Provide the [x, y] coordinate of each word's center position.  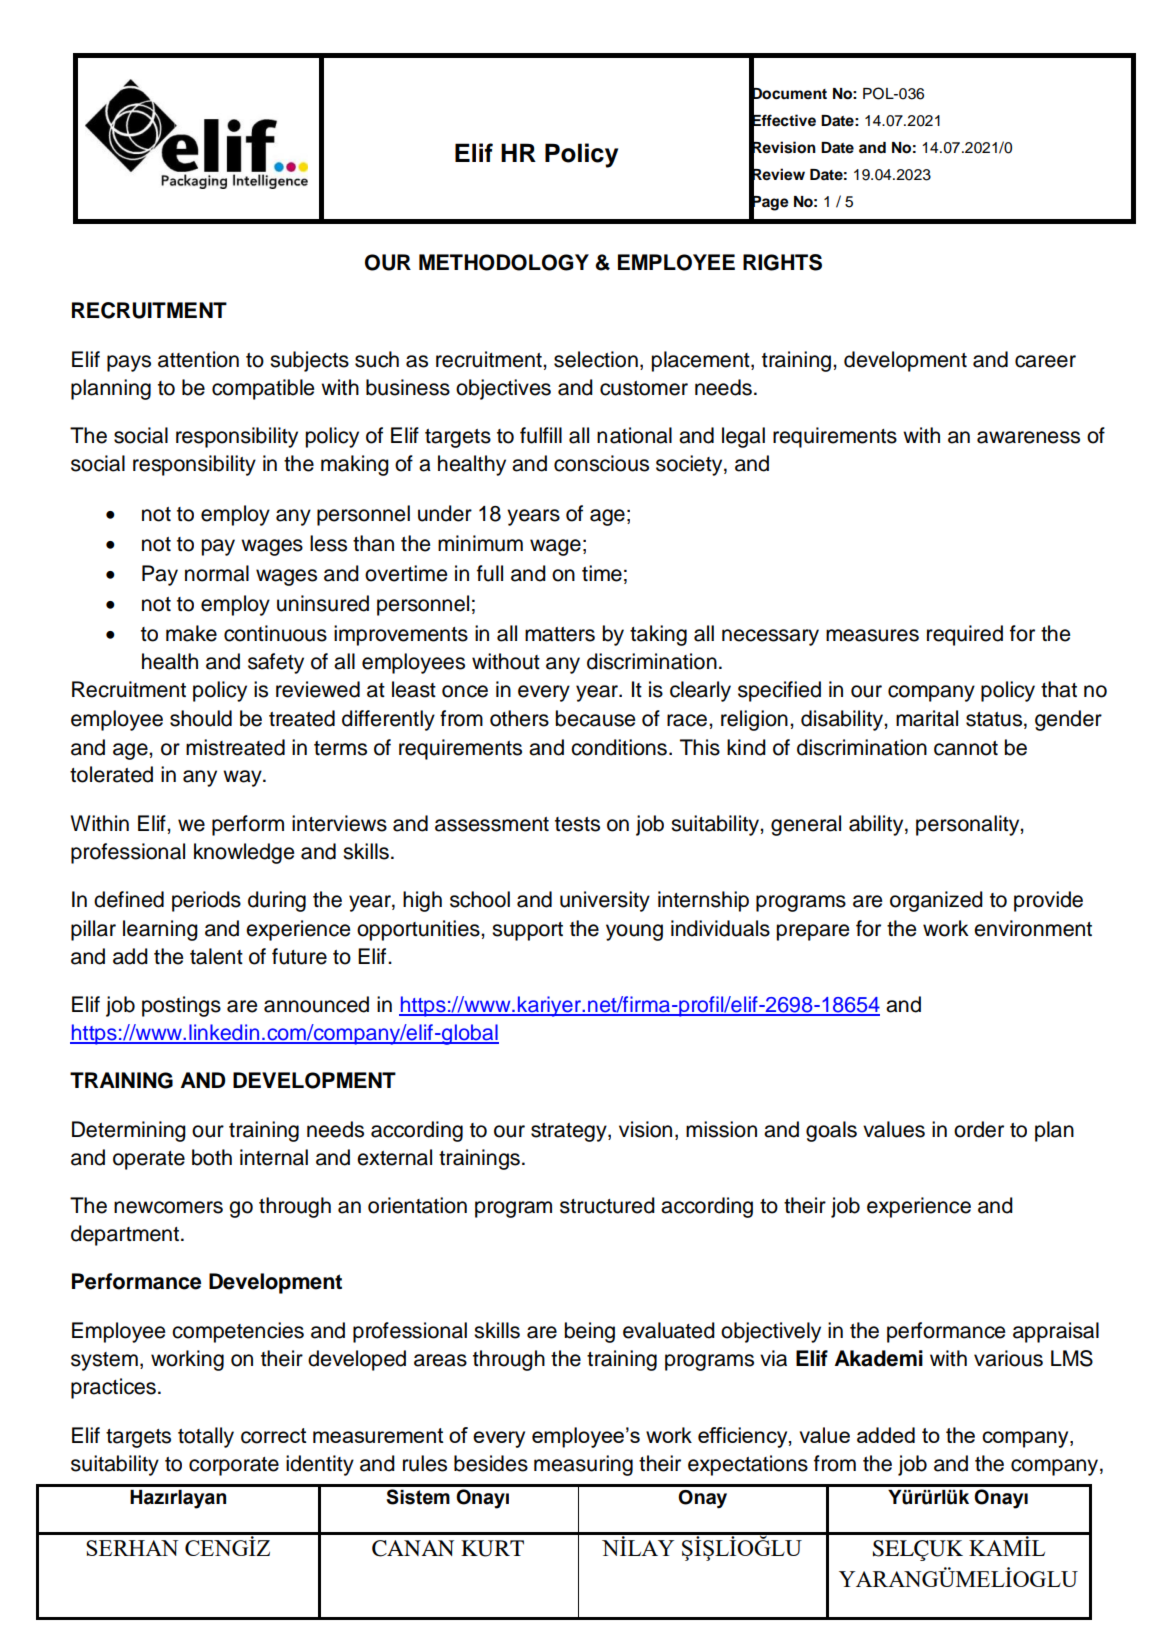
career [1045, 361]
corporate [234, 1466]
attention [198, 359]
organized [936, 901]
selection [596, 359]
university [605, 901]
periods [206, 901]
